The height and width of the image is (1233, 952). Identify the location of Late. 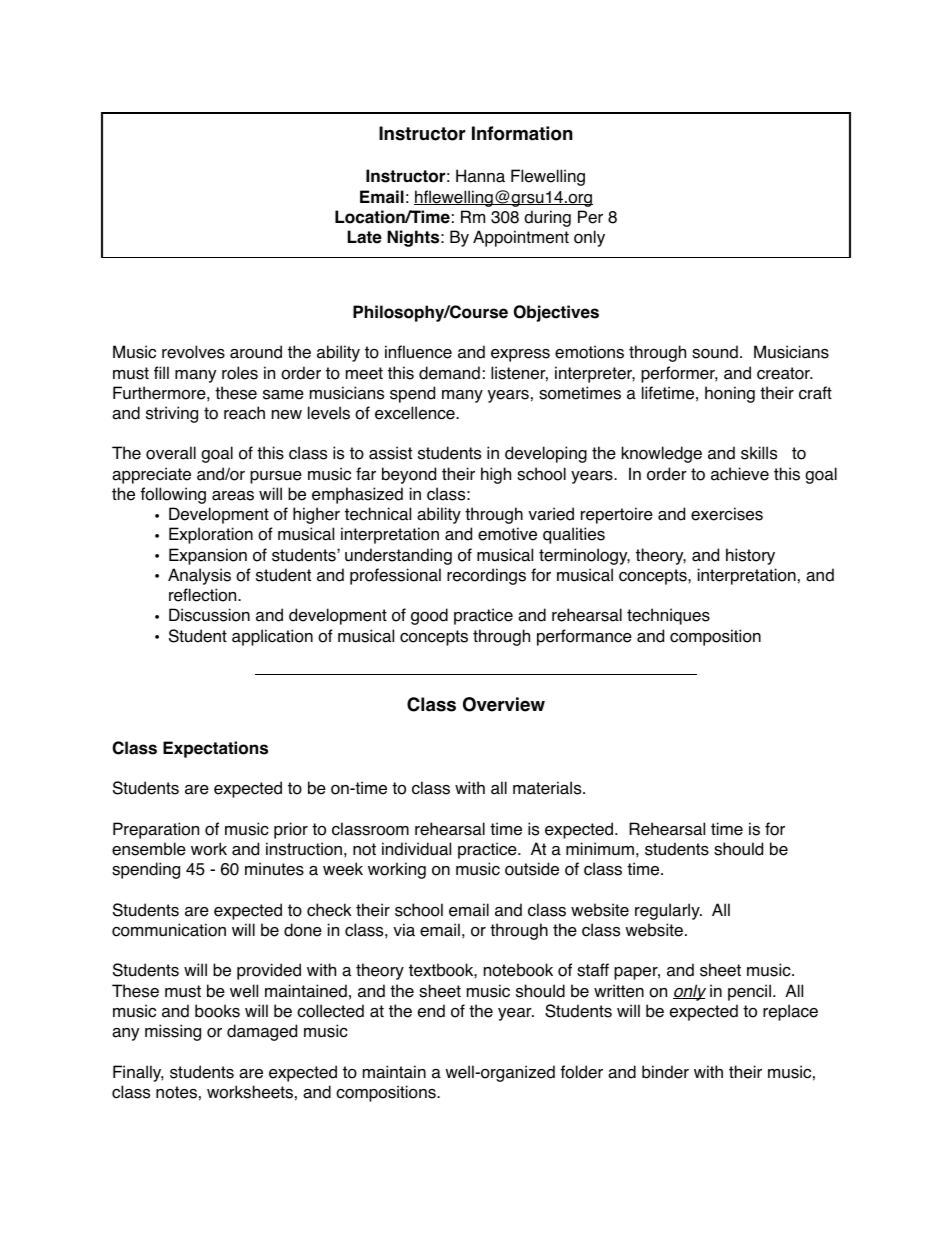
(365, 237).
